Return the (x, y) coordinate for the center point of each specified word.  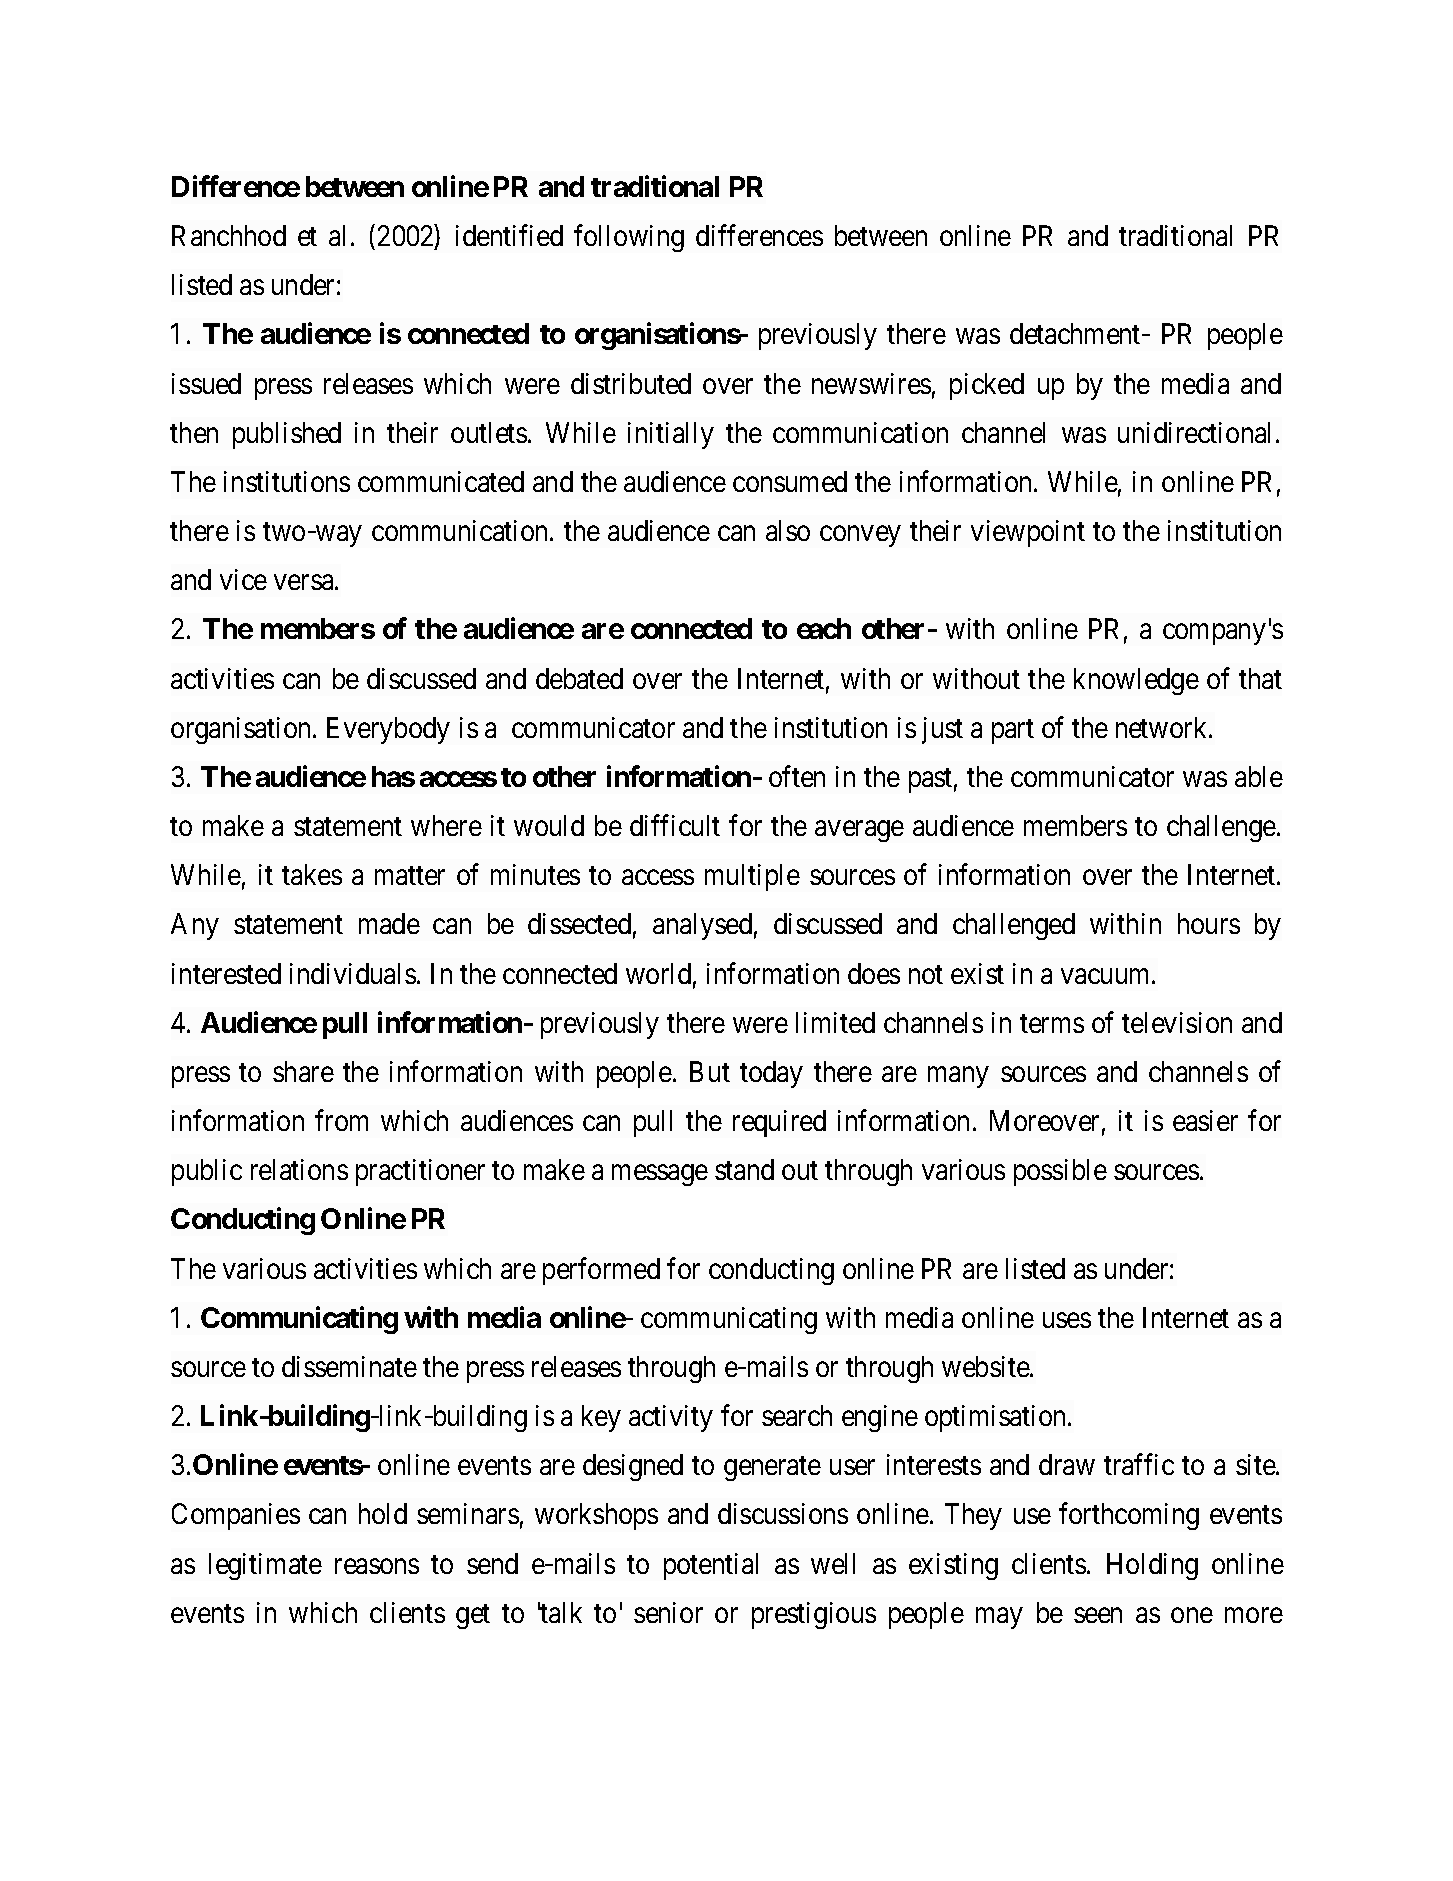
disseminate (349, 1366)
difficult (675, 825)
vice (243, 579)
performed (601, 1271)
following (629, 238)
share (303, 1071)
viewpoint (1028, 533)
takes (312, 874)
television (1177, 1022)
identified (509, 235)
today (771, 1074)
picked (987, 386)
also (788, 530)
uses (1067, 1320)
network (1163, 727)
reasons (377, 1566)
